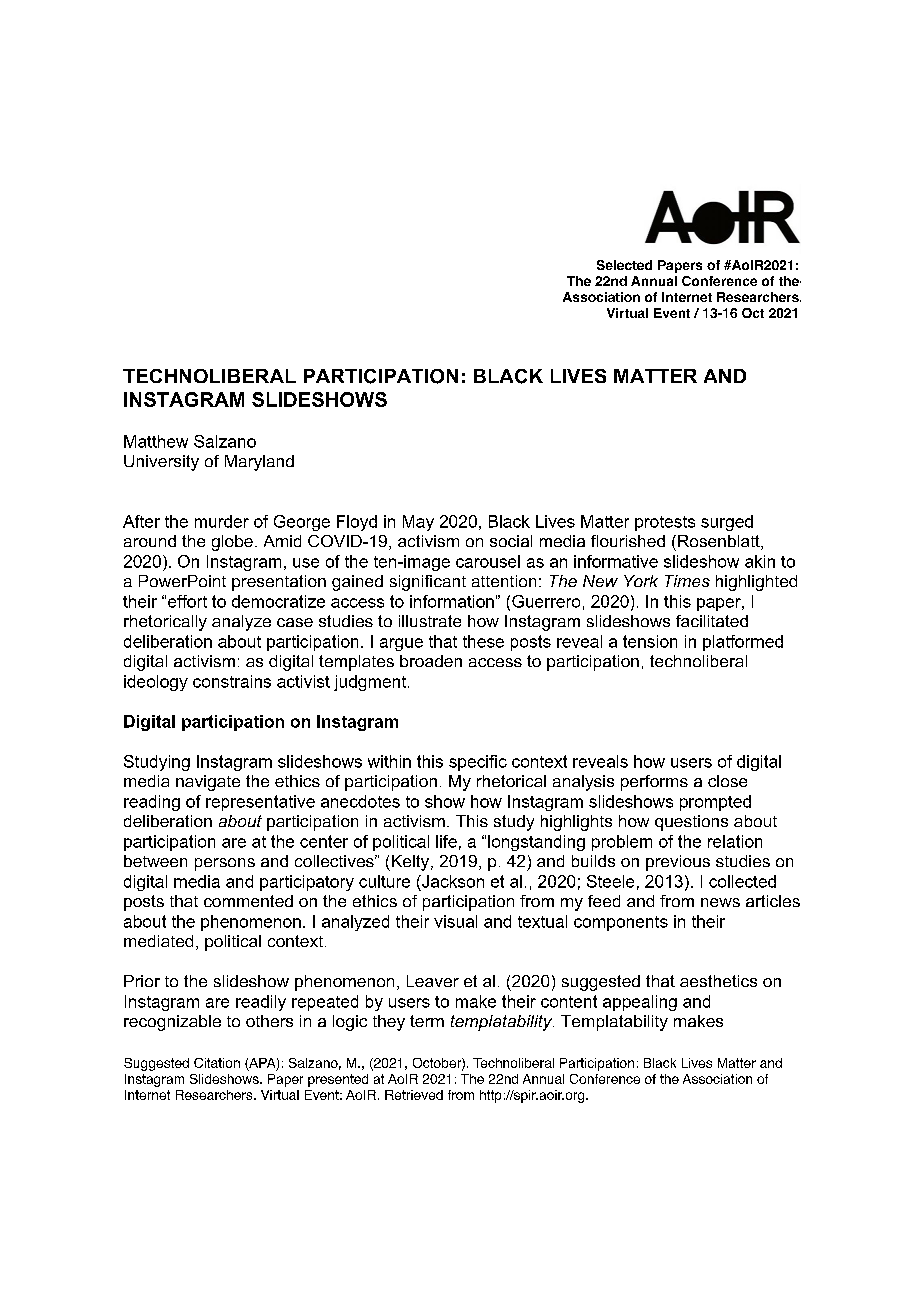 This screenshot has height=1308, width=924. Describe the element at coordinates (260, 803) in the screenshot. I see `representative` at that location.
